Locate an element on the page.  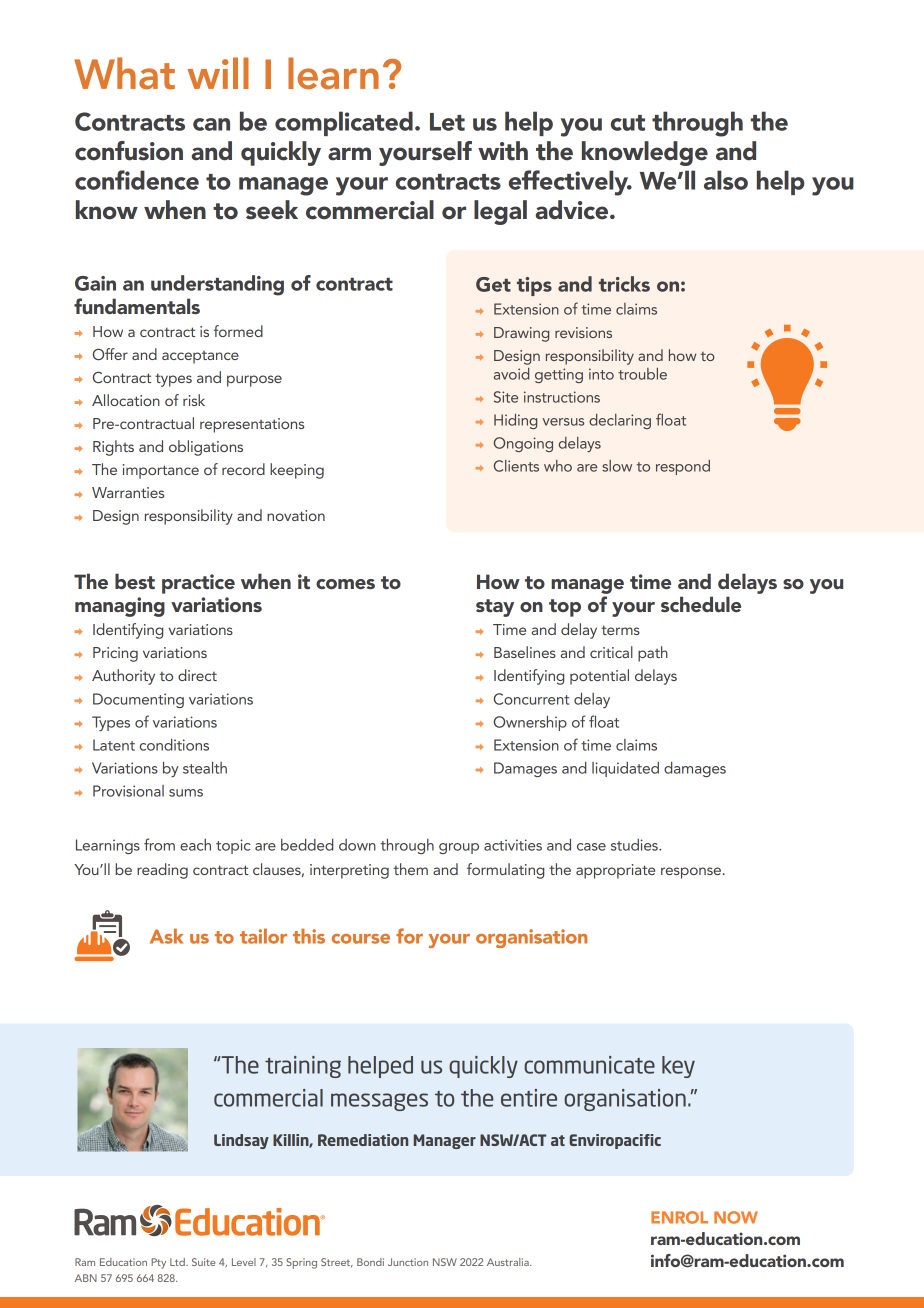
course is located at coordinates (361, 939).
